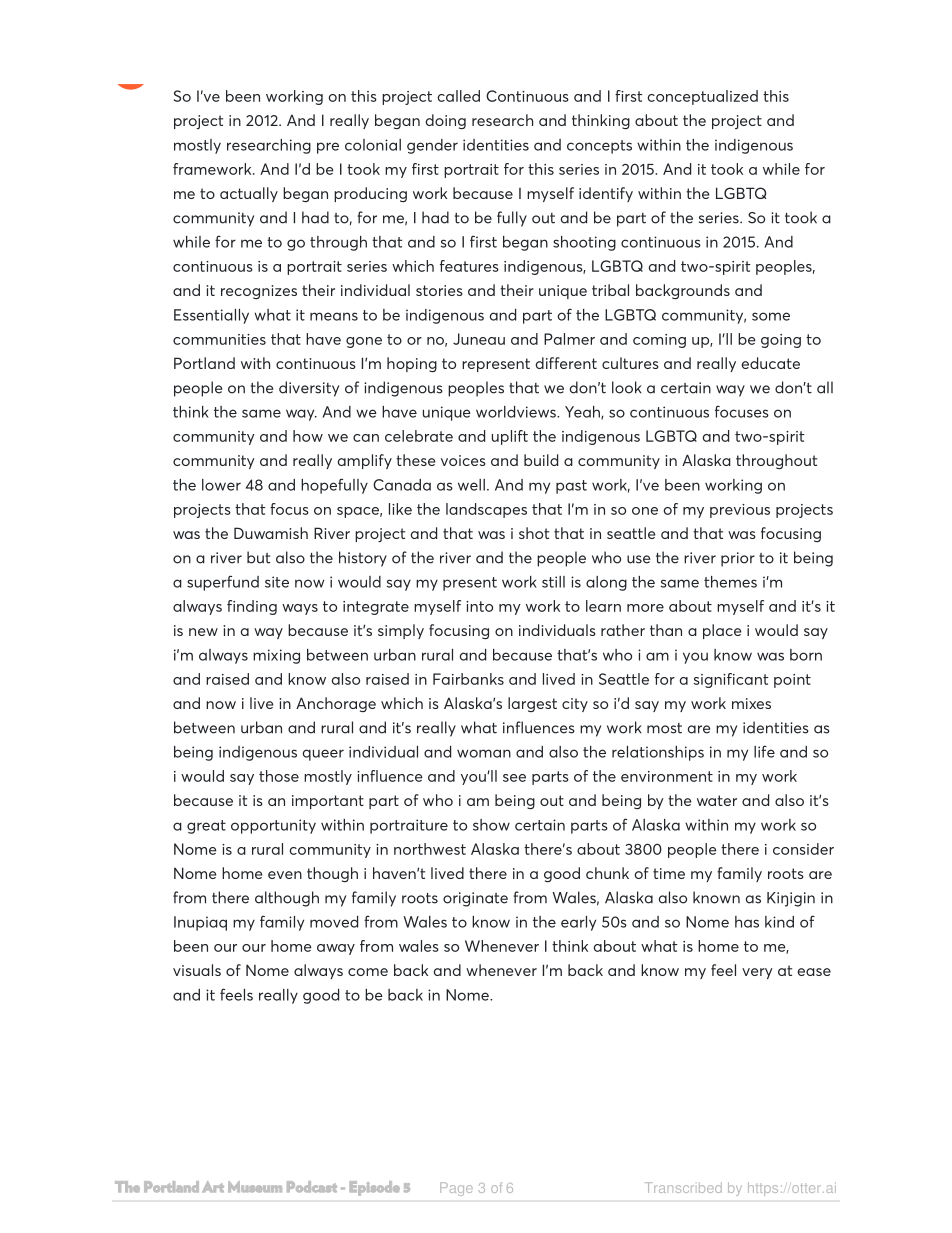 The width and height of the screenshot is (952, 1233). What do you see at coordinates (249, 194) in the screenshot?
I see `actually` at bounding box center [249, 194].
